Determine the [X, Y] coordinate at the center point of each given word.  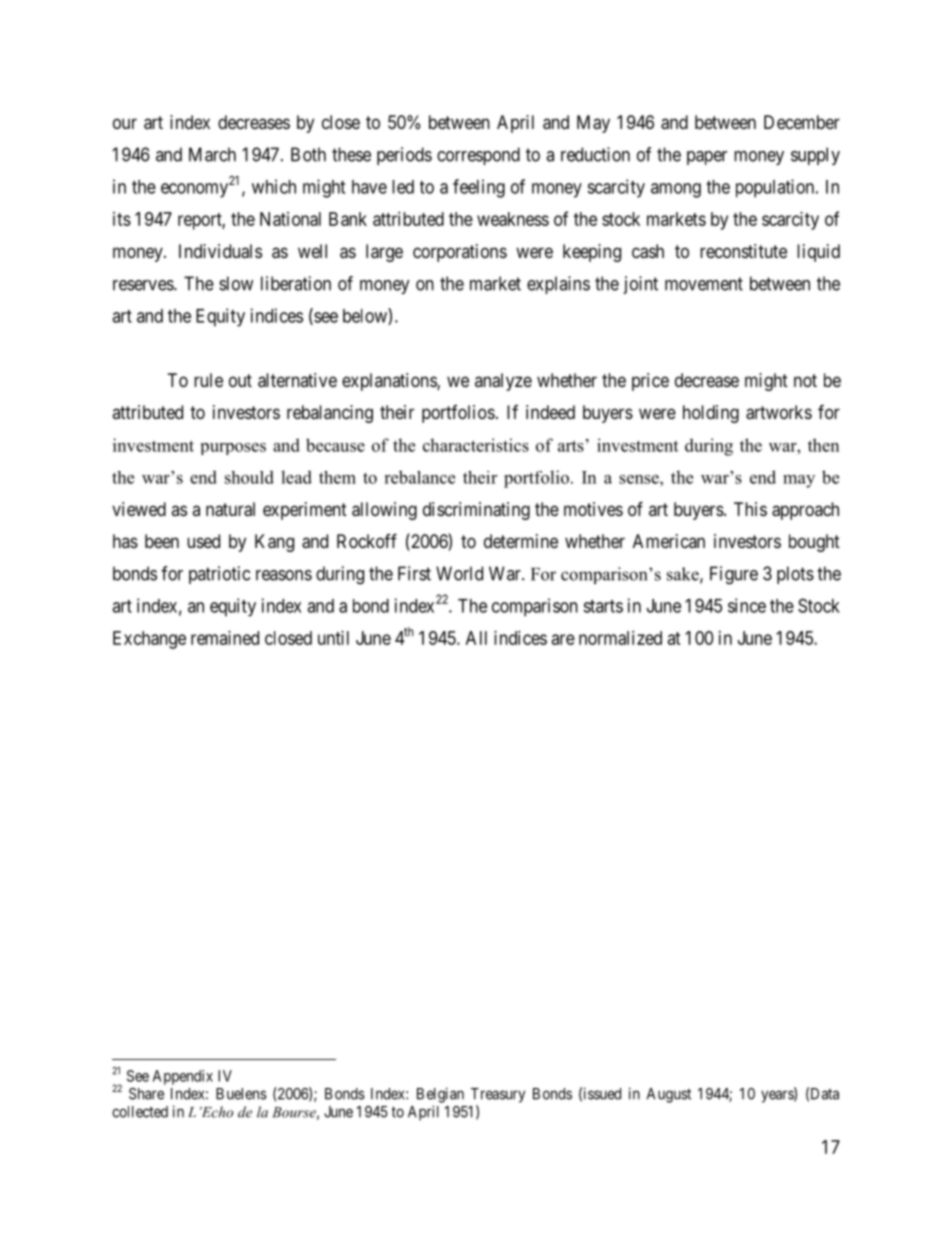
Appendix [183, 1077]
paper [707, 158]
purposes [233, 449]
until [333, 638]
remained [225, 638]
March [212, 154]
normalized [620, 638]
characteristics [476, 445]
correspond [478, 156]
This [750, 509]
